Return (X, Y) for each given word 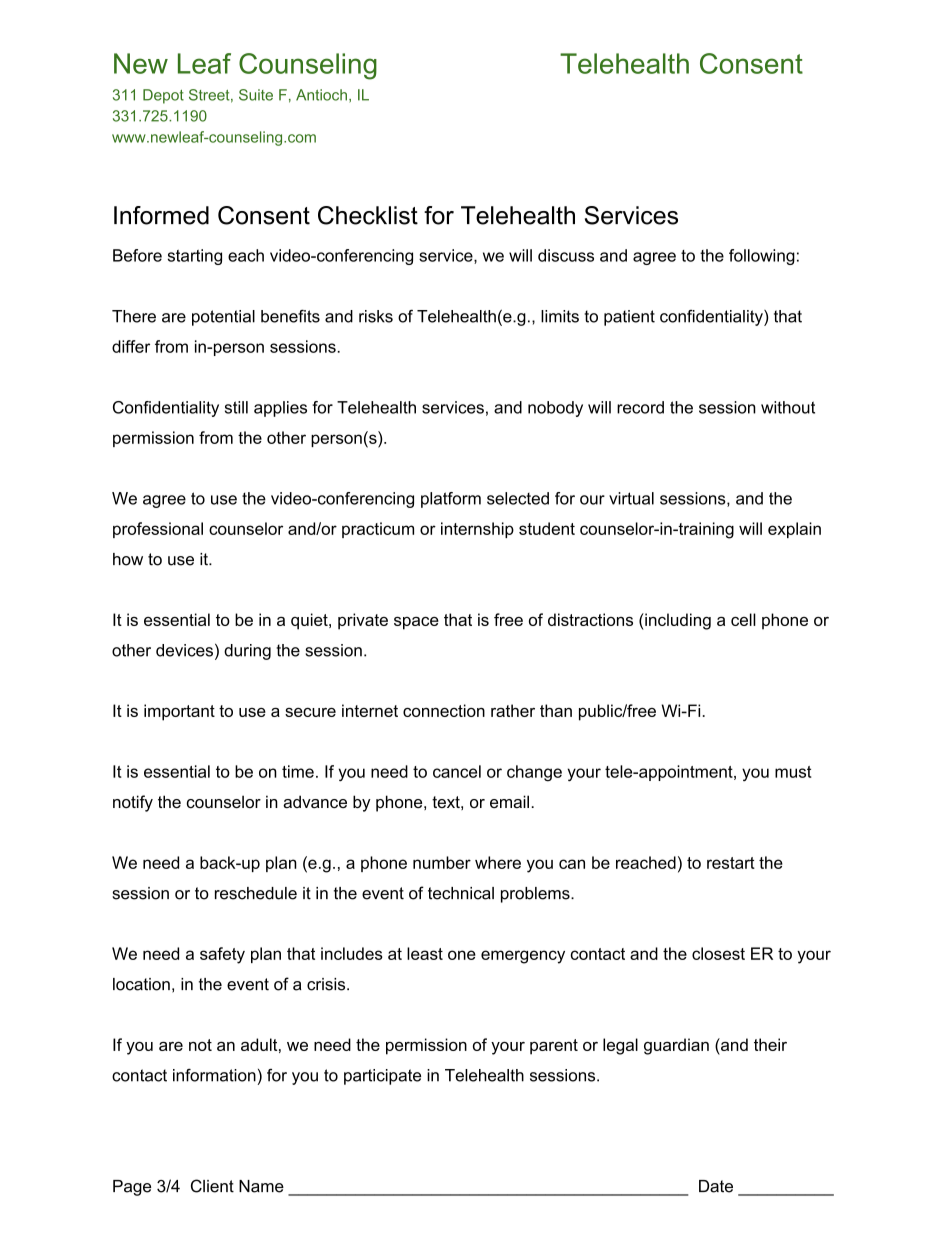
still (236, 407)
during (247, 652)
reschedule (256, 893)
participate (382, 1077)
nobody (555, 409)
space (416, 623)
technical (461, 893)
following (762, 257)
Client (212, 1186)
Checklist (368, 215)
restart (731, 863)
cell (743, 619)
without (788, 407)
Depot (163, 96)
